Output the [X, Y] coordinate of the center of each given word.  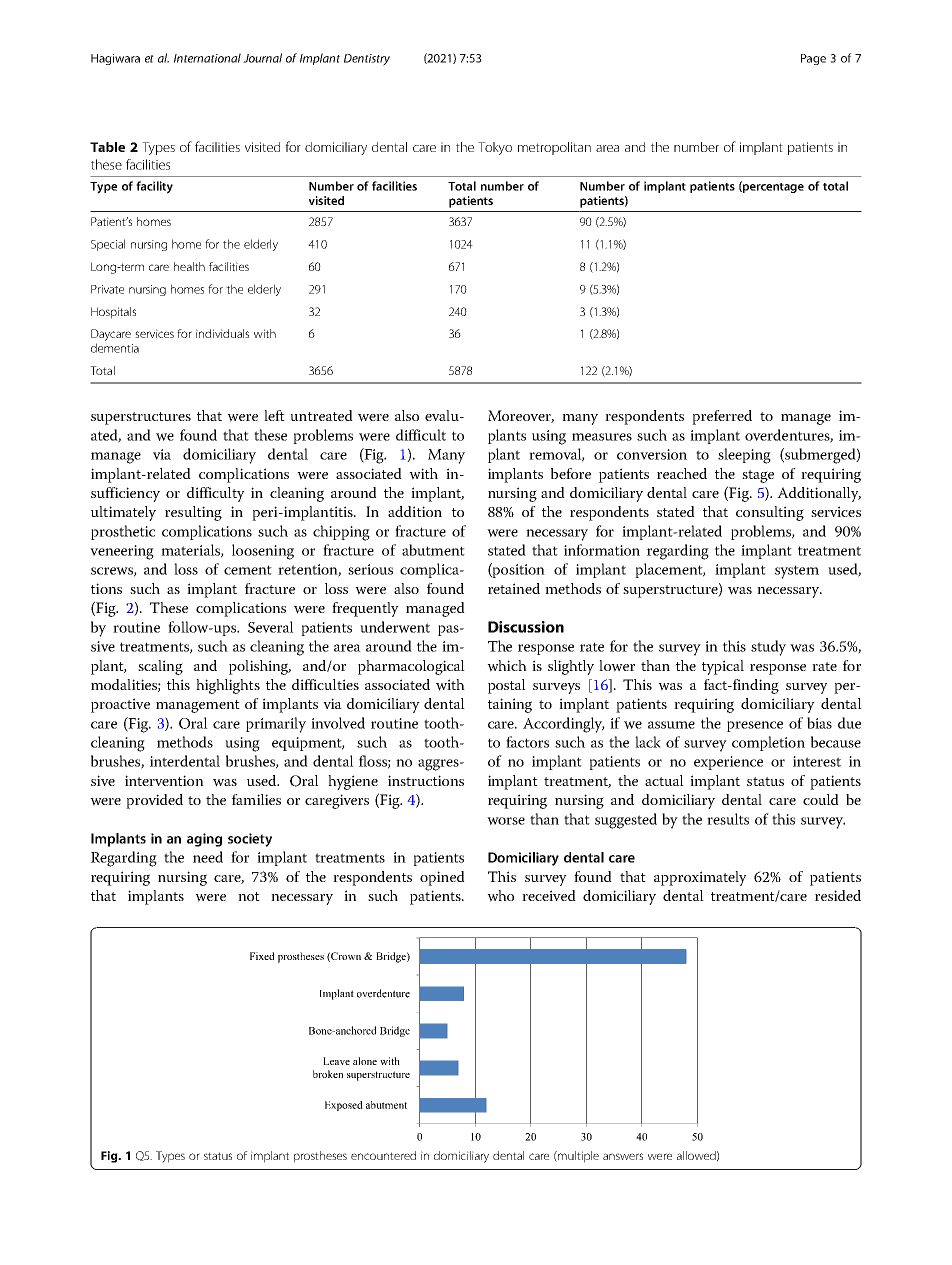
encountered [383, 1155]
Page [813, 59]
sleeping [744, 456]
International [207, 58]
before [571, 473]
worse [506, 821]
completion [768, 743]
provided [154, 801]
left [274, 415]
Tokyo [495, 148]
